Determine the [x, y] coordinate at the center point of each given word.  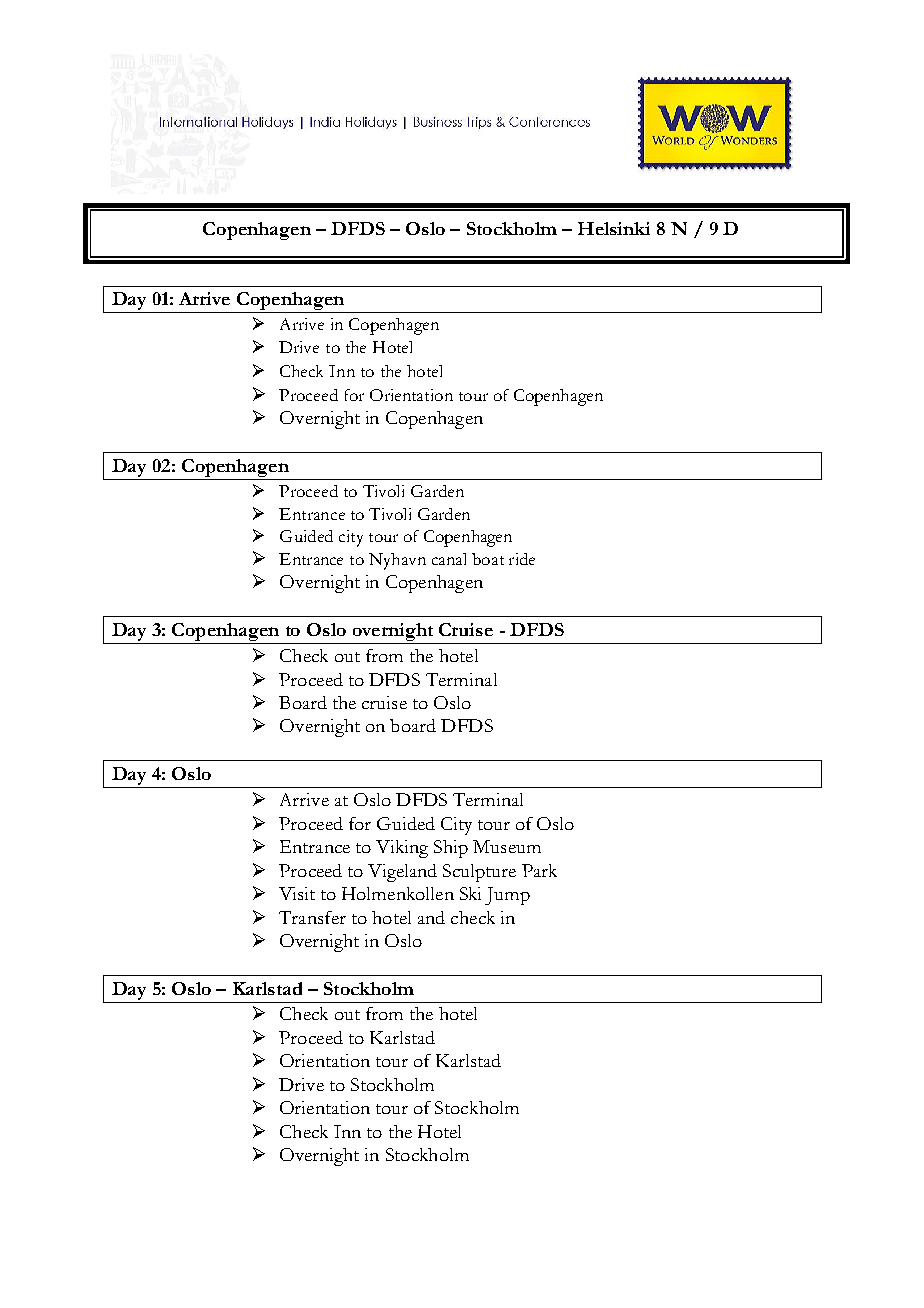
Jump [507, 896]
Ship [451, 849]
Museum [507, 846]
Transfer [312, 917]
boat [488, 559]
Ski [470, 893]
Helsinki [614, 228]
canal [449, 559]
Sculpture [479, 873]
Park [539, 870]
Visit [297, 893]
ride [522, 559]
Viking [402, 849]
